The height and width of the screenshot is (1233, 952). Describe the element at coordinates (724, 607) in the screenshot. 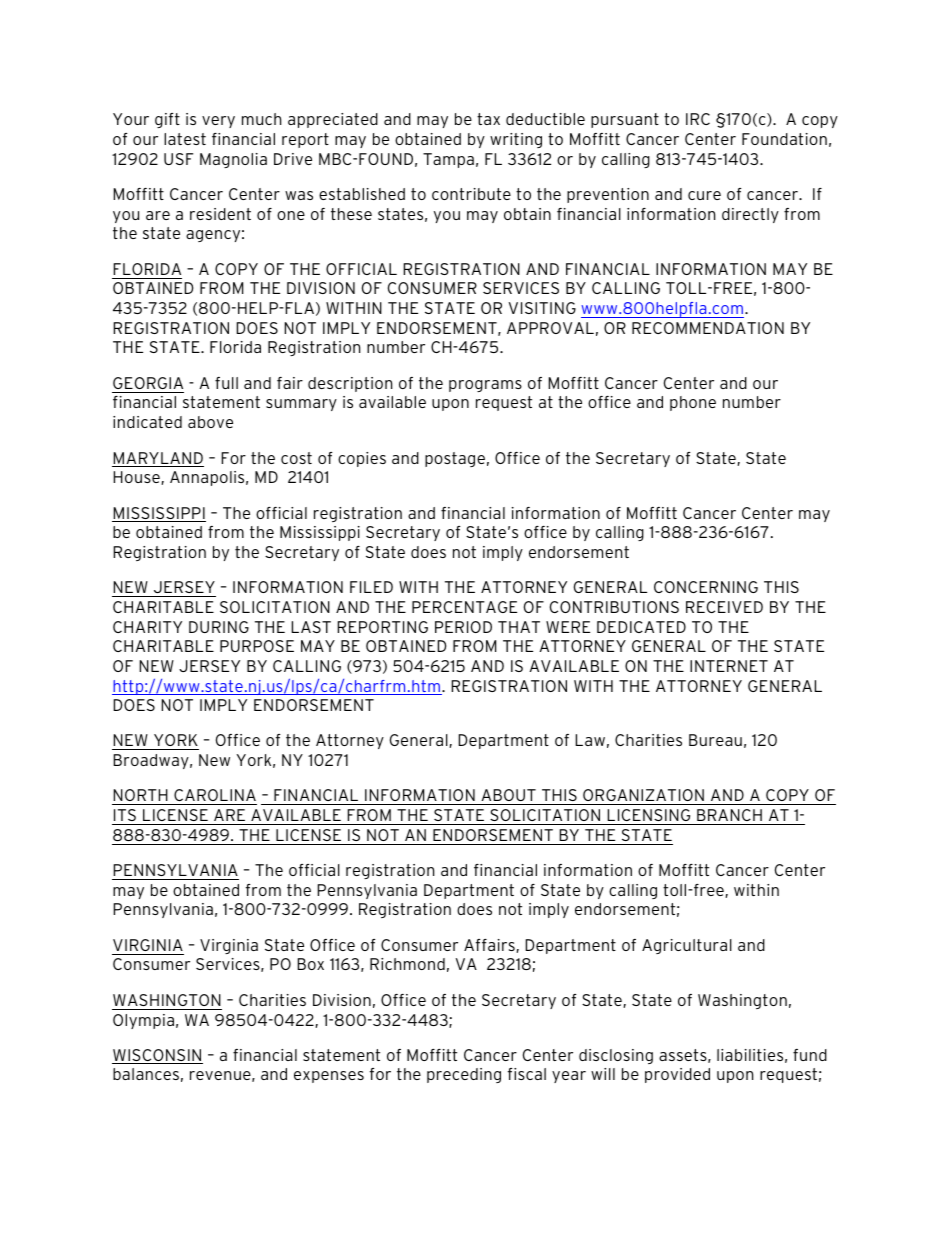

I see `RECEIVED` at that location.
